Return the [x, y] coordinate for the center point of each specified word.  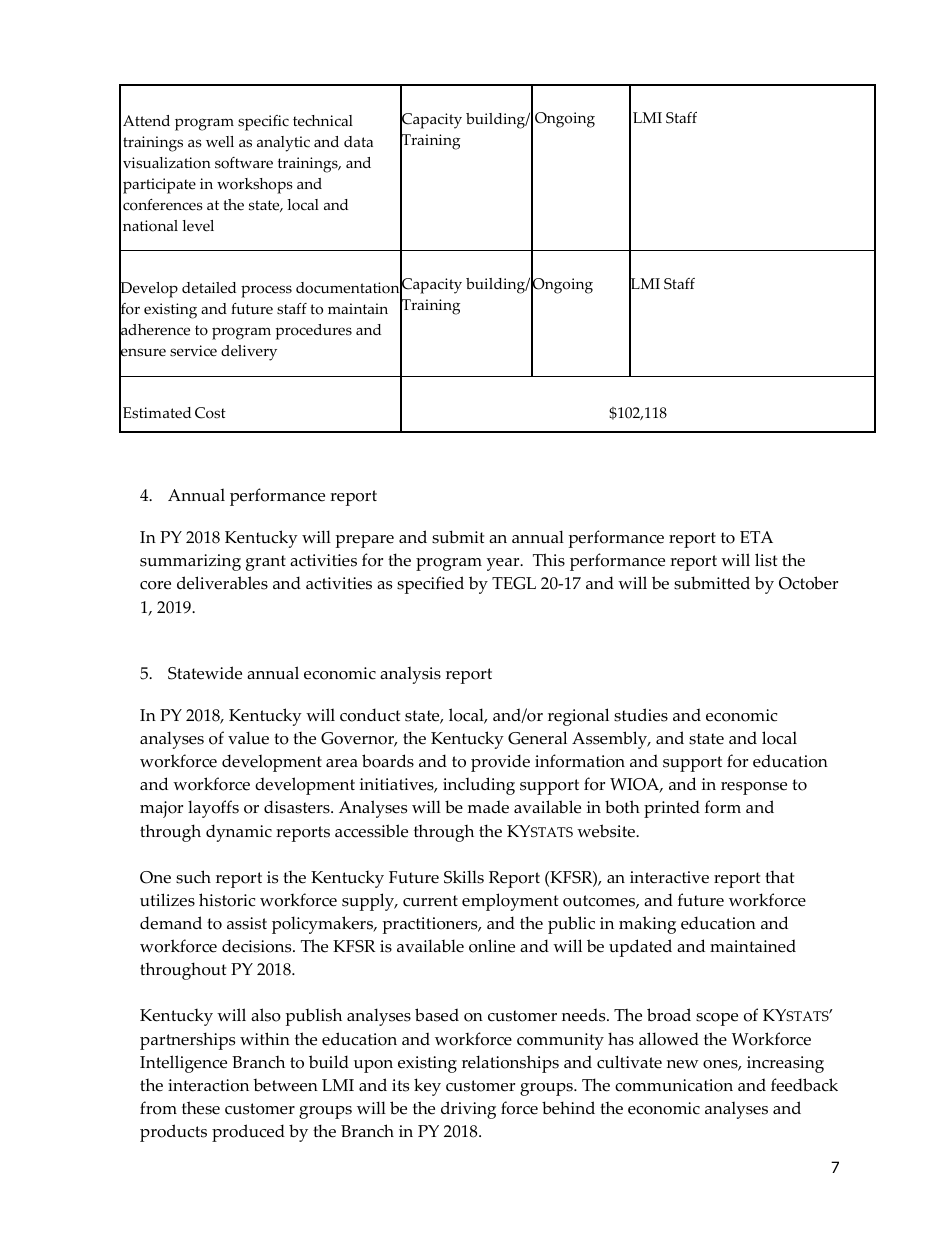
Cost [210, 413]
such [193, 877]
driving [468, 1110]
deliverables [222, 583]
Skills [464, 877]
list [766, 560]
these [201, 1108]
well [220, 142]
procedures [313, 332]
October [808, 583]
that [779, 876]
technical [323, 121]
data [358, 141]
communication [674, 1085]
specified [430, 585]
